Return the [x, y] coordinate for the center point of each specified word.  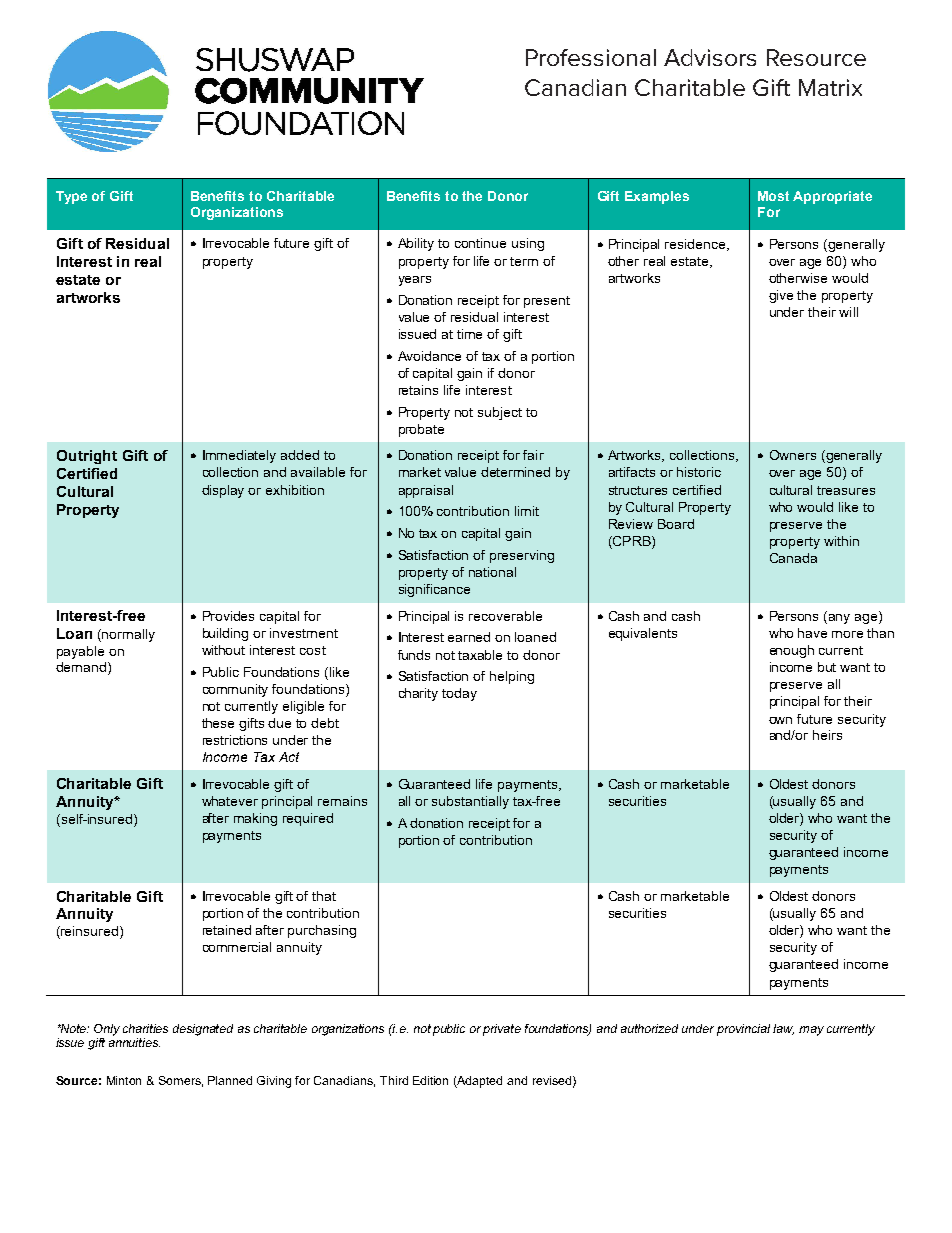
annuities [134, 1042]
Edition [430, 1080]
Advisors [710, 57]
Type [71, 197]
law [783, 1029]
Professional [591, 57]
